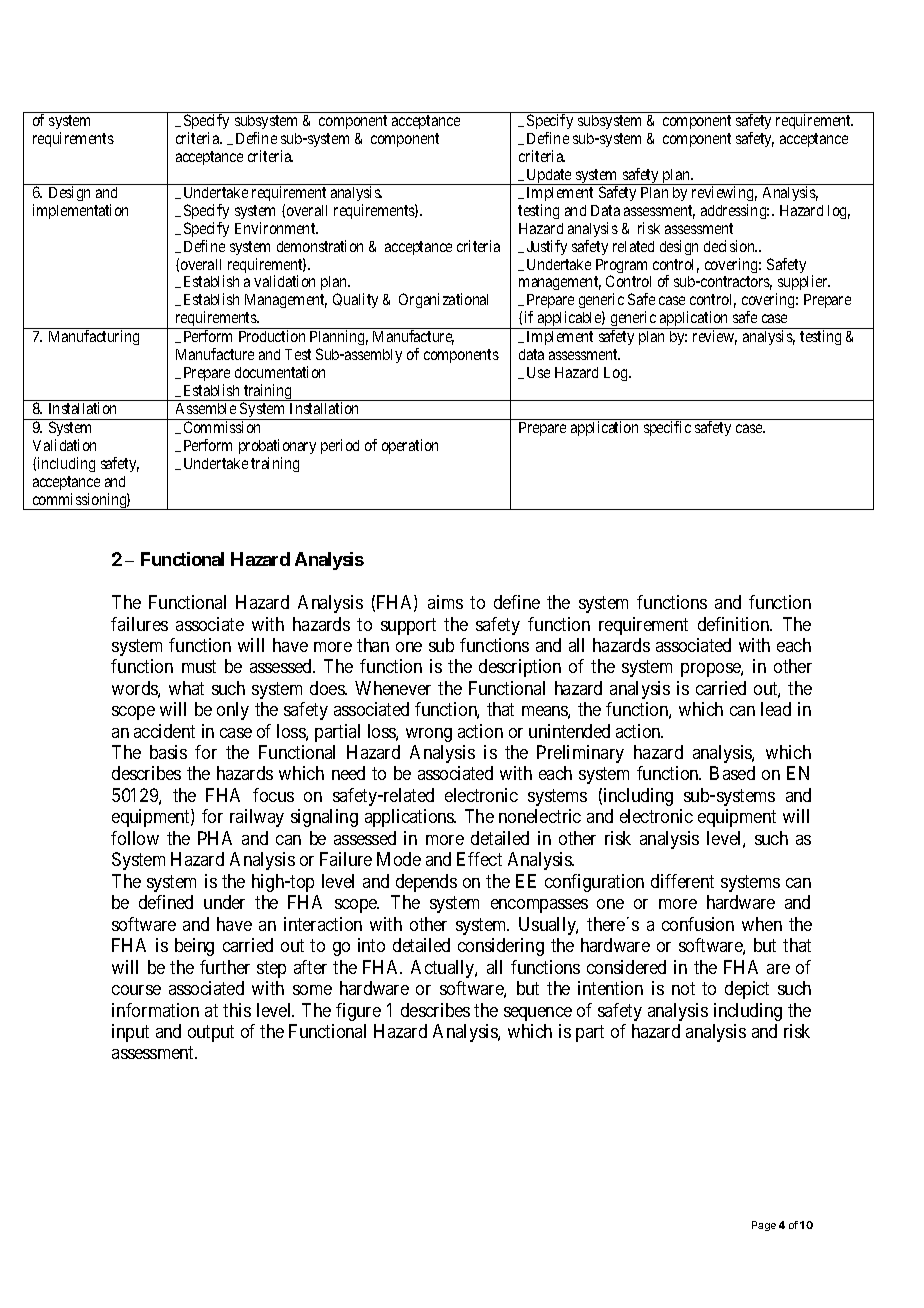 This page has height=1308, width=924. What do you see at coordinates (164, 731) in the page?
I see `accident` at bounding box center [164, 731].
